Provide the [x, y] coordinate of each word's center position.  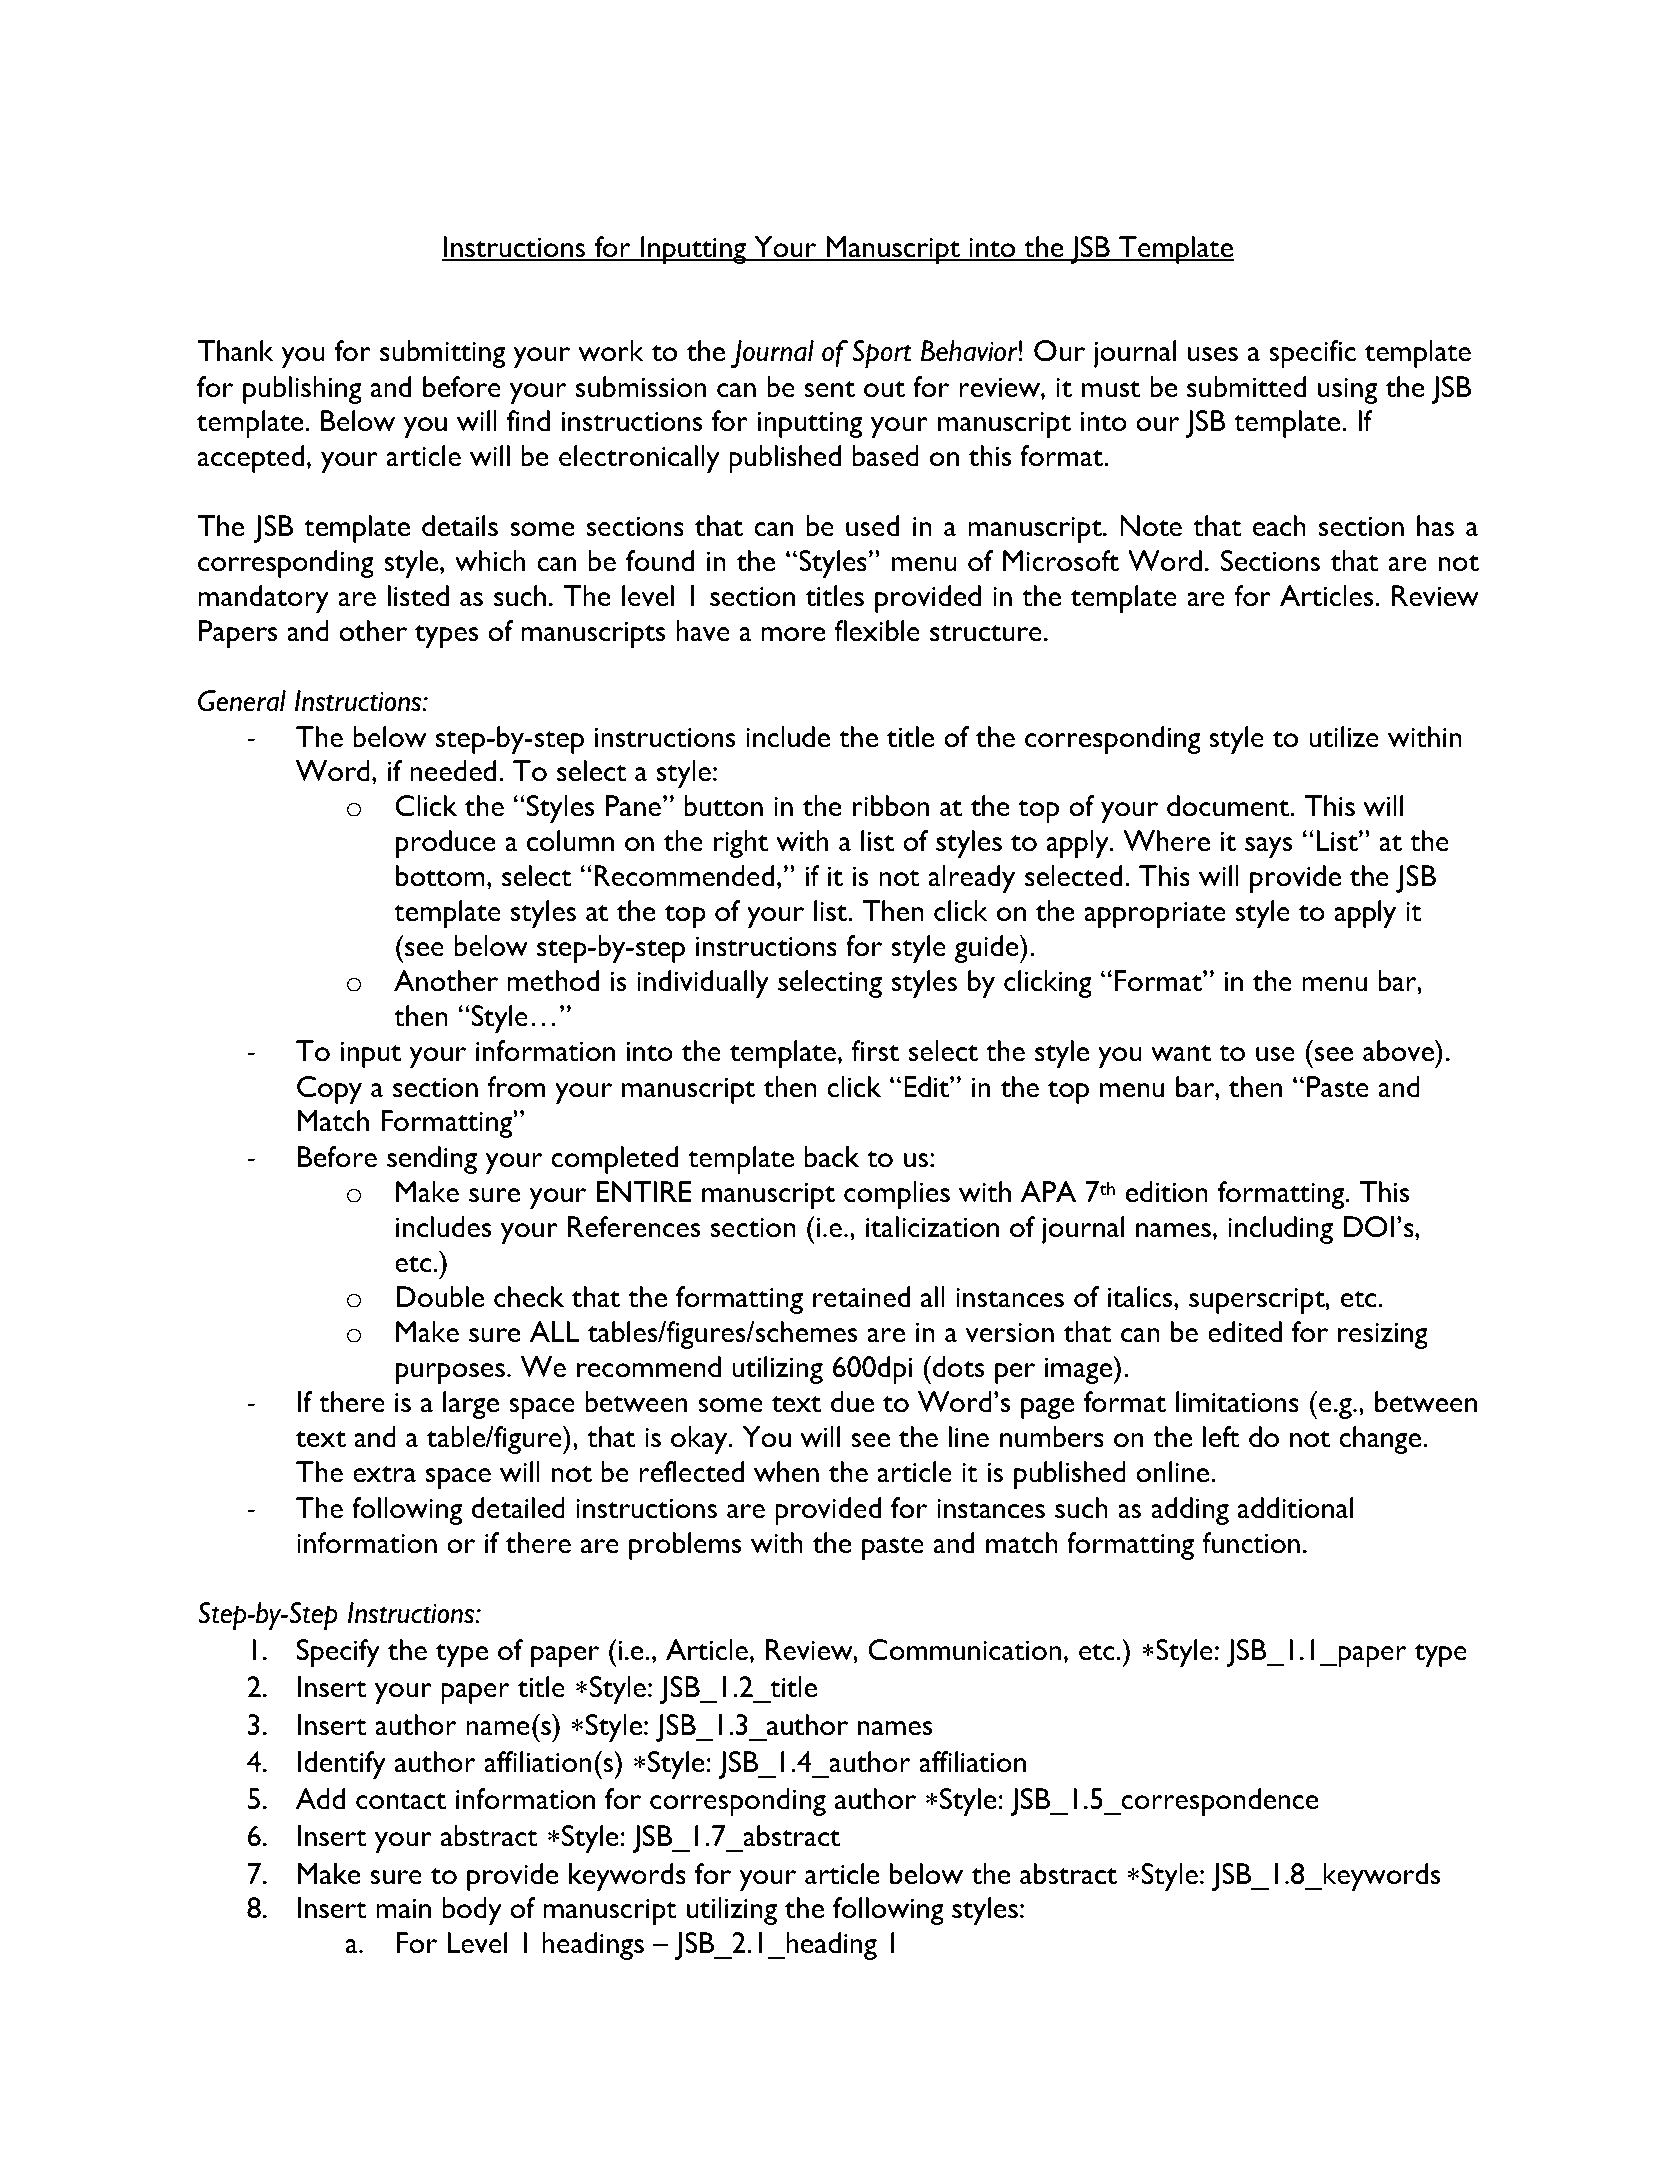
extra [384, 1474]
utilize [1344, 737]
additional [1295, 1508]
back [831, 1157]
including [1280, 1230]
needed [453, 770]
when [786, 1472]
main [403, 1908]
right [741, 844]
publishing [302, 390]
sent [829, 389]
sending [432, 1160]
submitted [1246, 387]
